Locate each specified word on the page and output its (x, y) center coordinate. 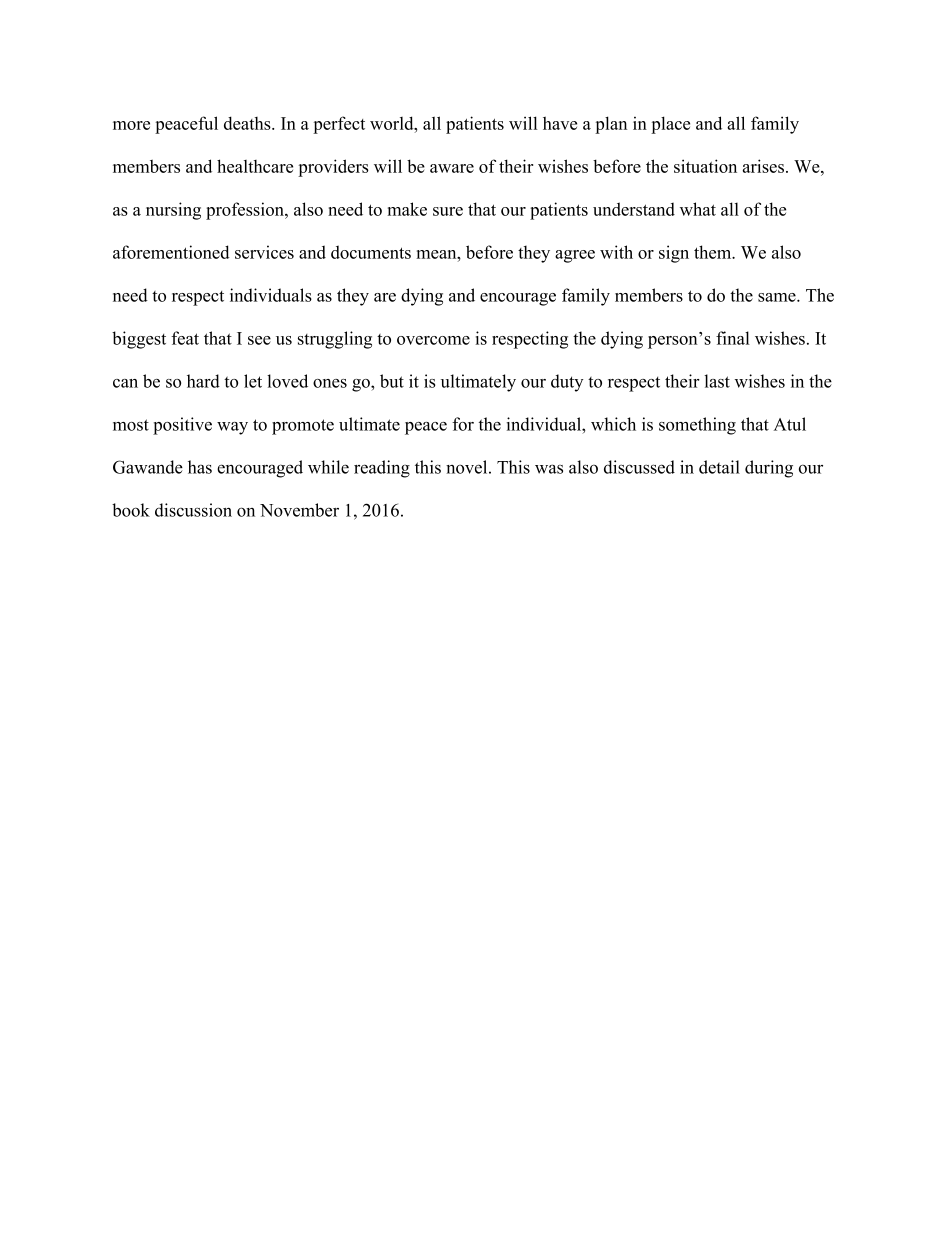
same (778, 297)
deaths (248, 123)
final (733, 338)
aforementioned (171, 252)
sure (448, 211)
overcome (433, 340)
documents (371, 252)
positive (182, 426)
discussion (193, 510)
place (670, 125)
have (560, 123)
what (698, 209)
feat (185, 338)
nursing (173, 211)
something (697, 426)
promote (303, 427)
